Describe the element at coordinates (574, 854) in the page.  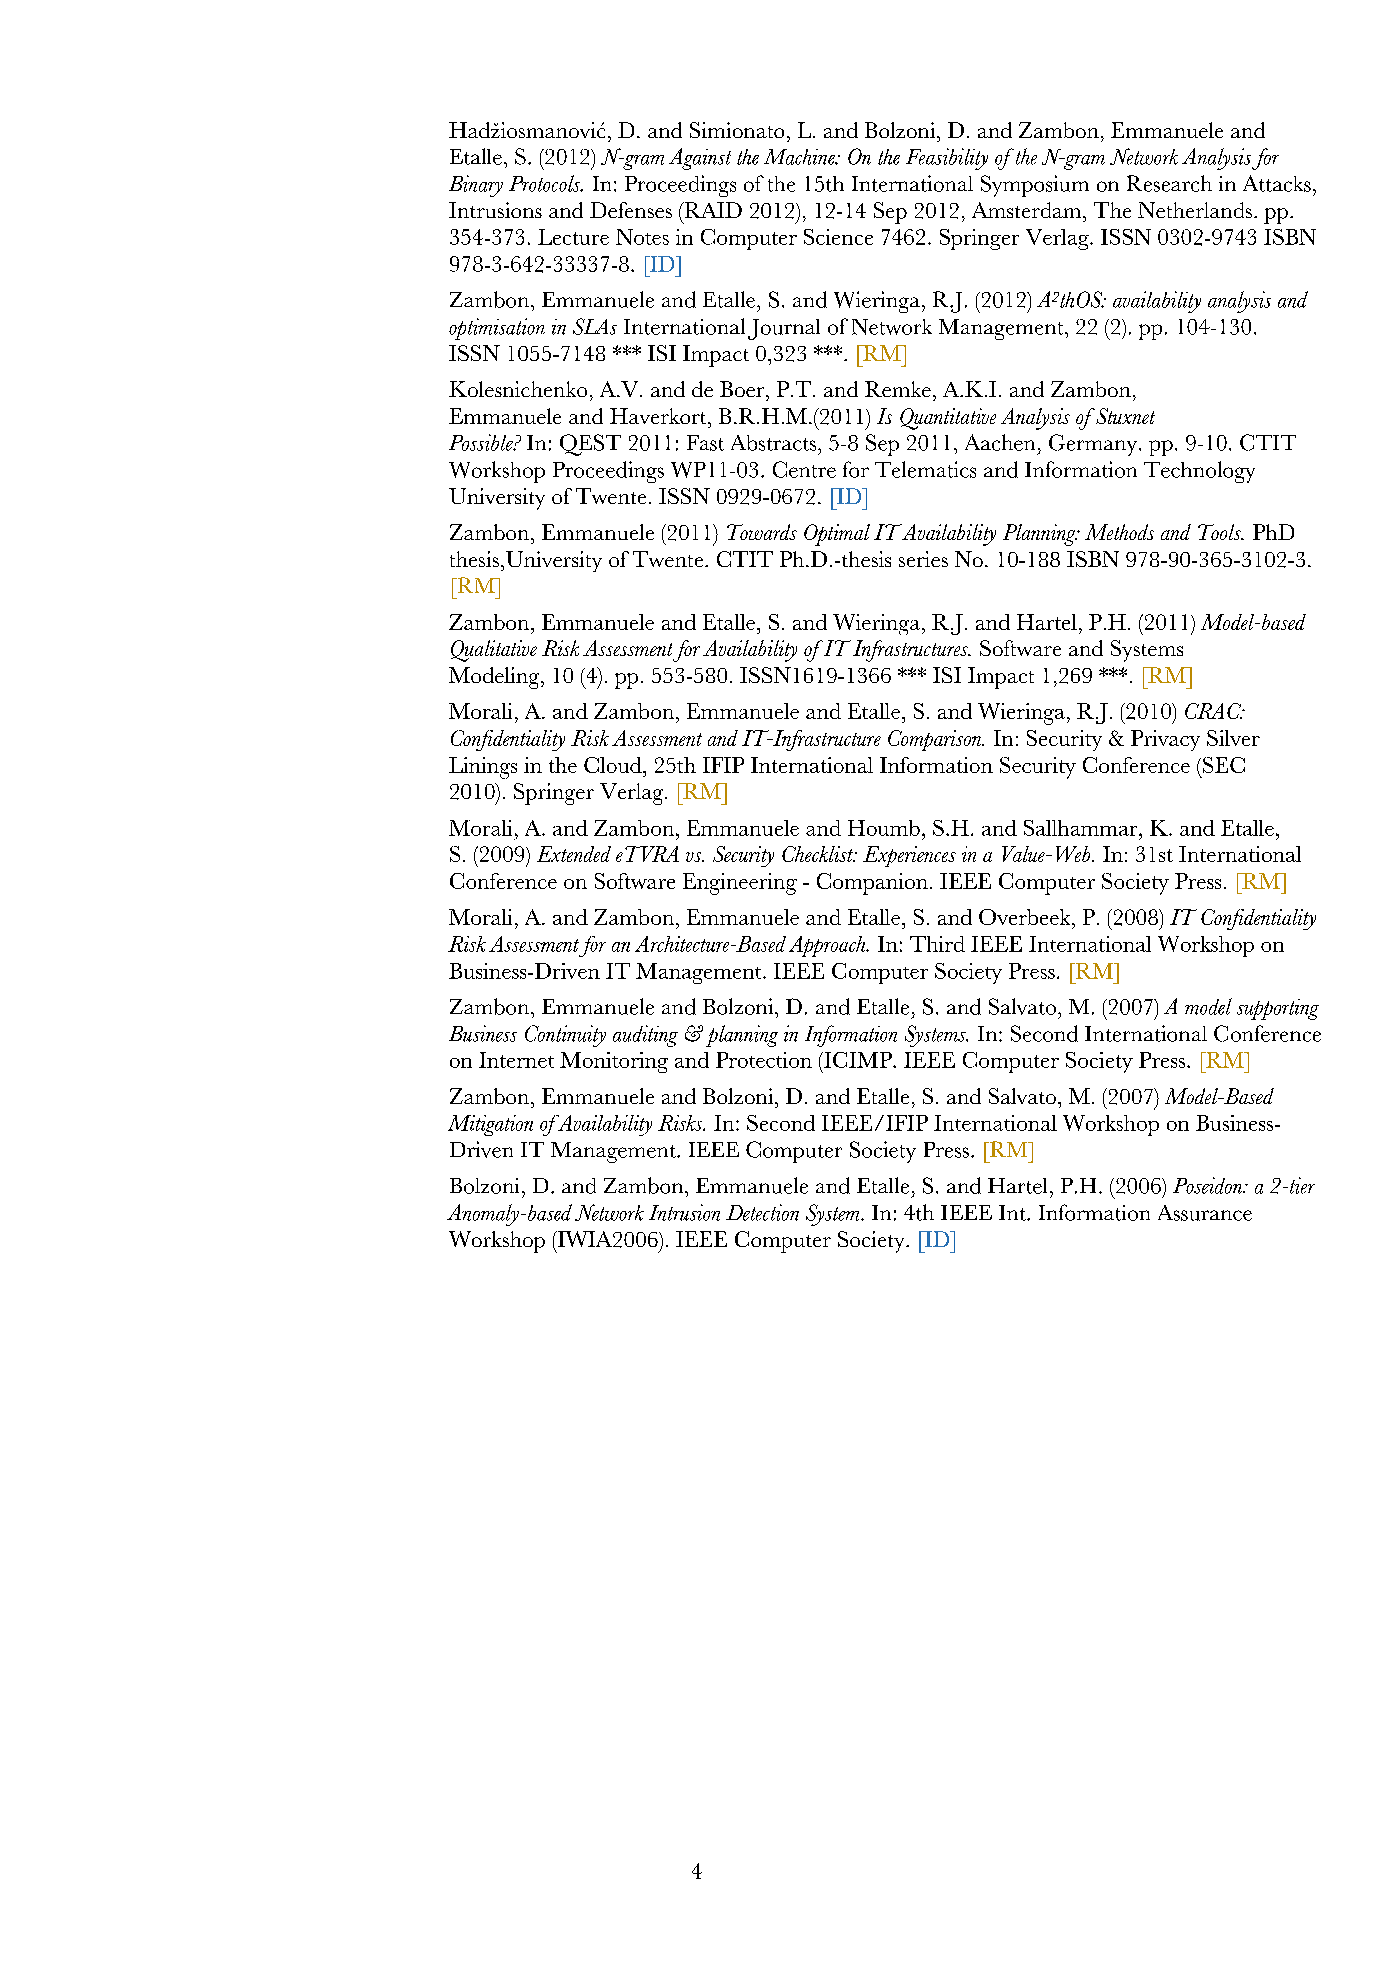
I see `Extended` at that location.
